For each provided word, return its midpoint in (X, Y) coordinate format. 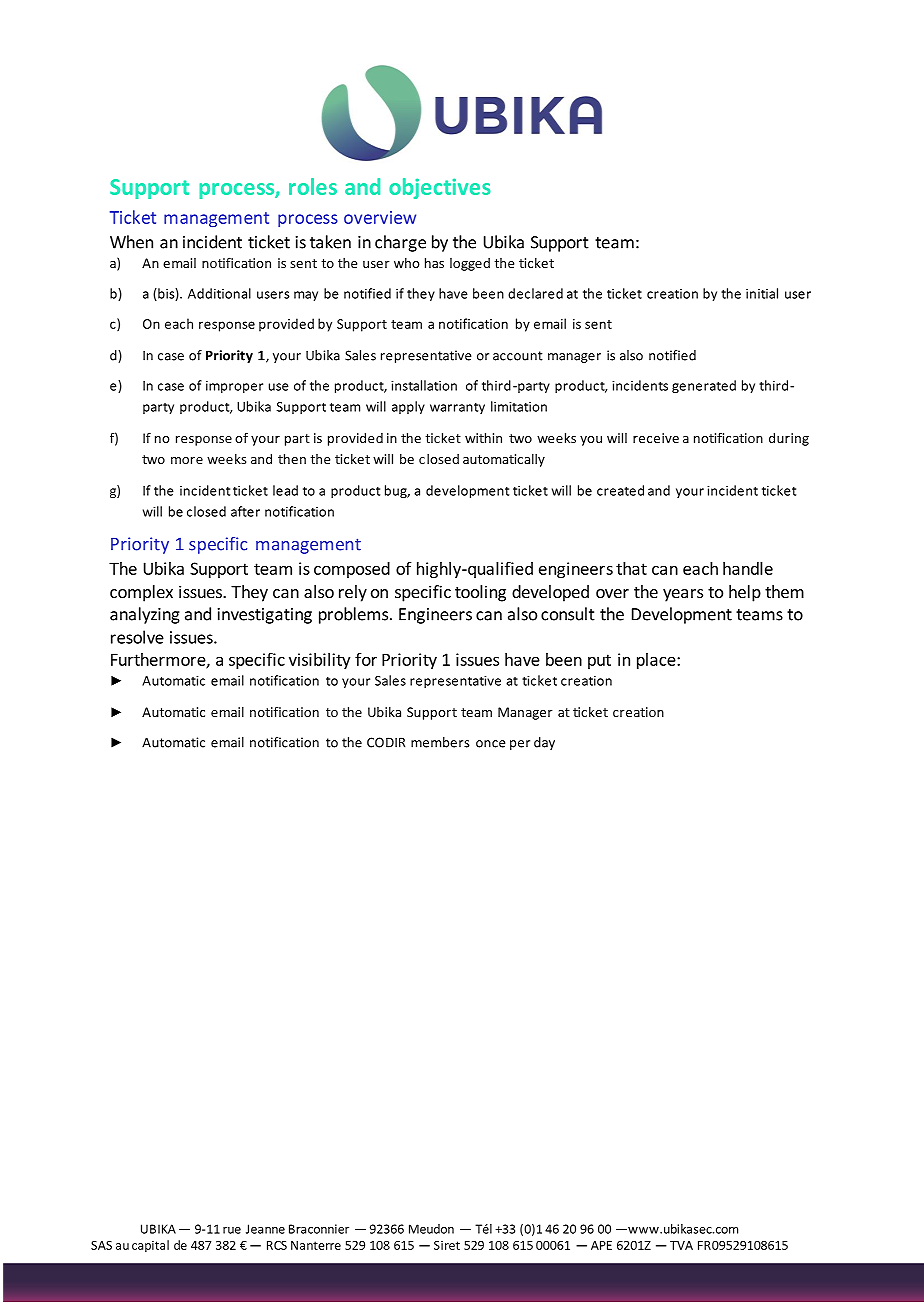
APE (601, 1245)
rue (232, 1230)
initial (762, 293)
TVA (681, 1245)
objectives (440, 188)
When (131, 242)
